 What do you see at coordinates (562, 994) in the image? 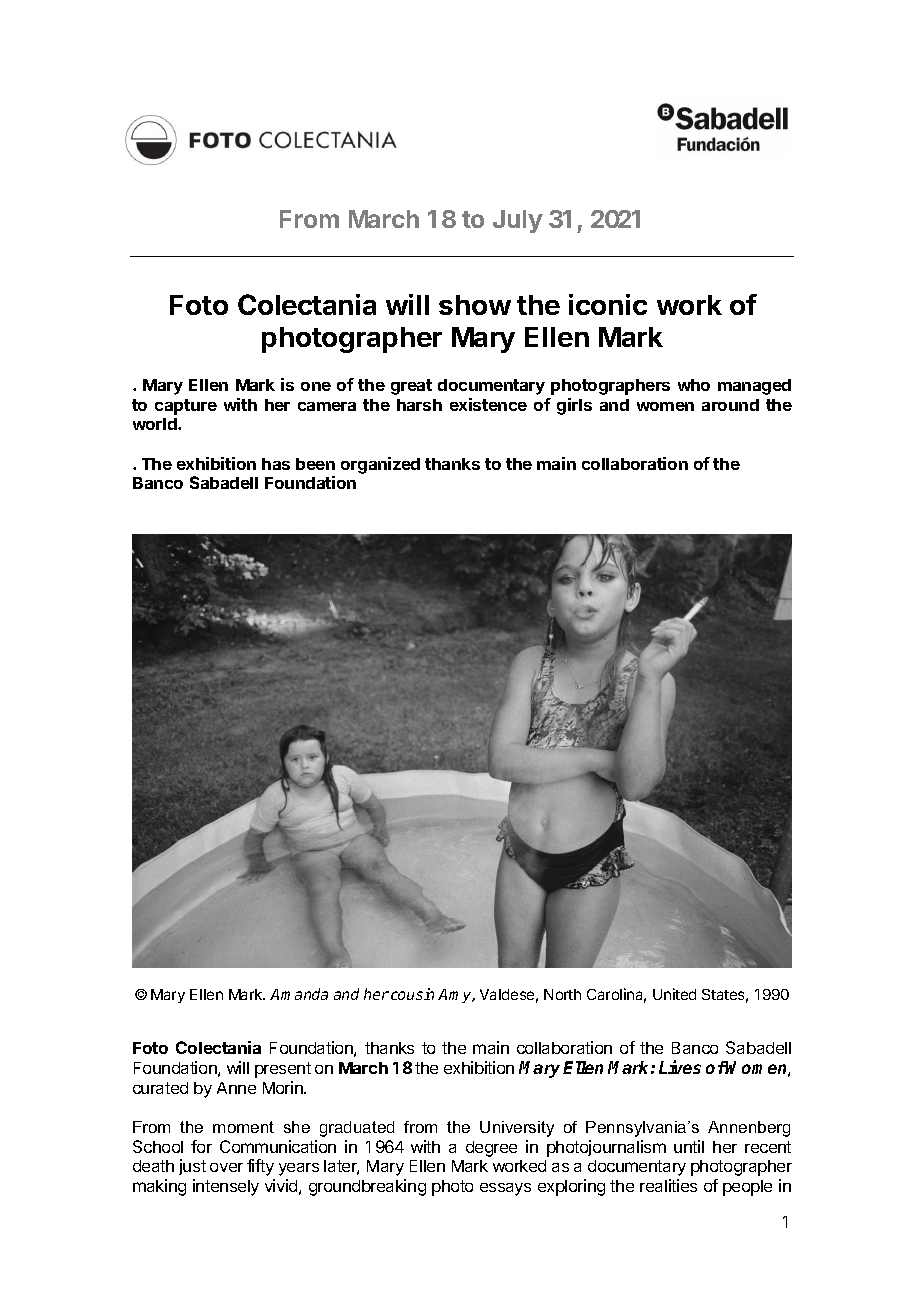
I see `North` at bounding box center [562, 994].
